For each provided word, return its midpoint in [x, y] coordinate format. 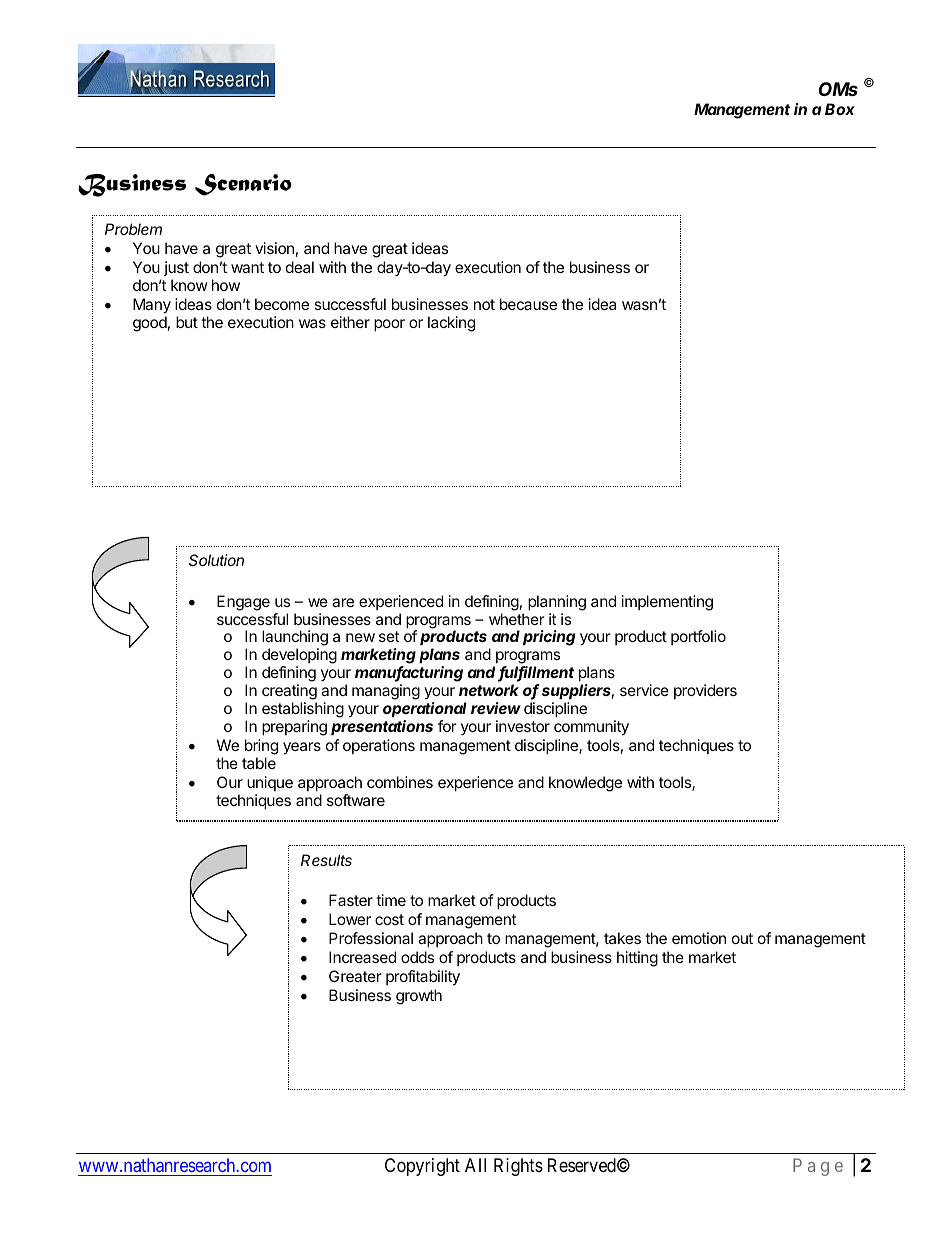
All [475, 1165]
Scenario [243, 185]
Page [818, 1167]
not [484, 304]
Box [840, 109]
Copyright [422, 1167]
